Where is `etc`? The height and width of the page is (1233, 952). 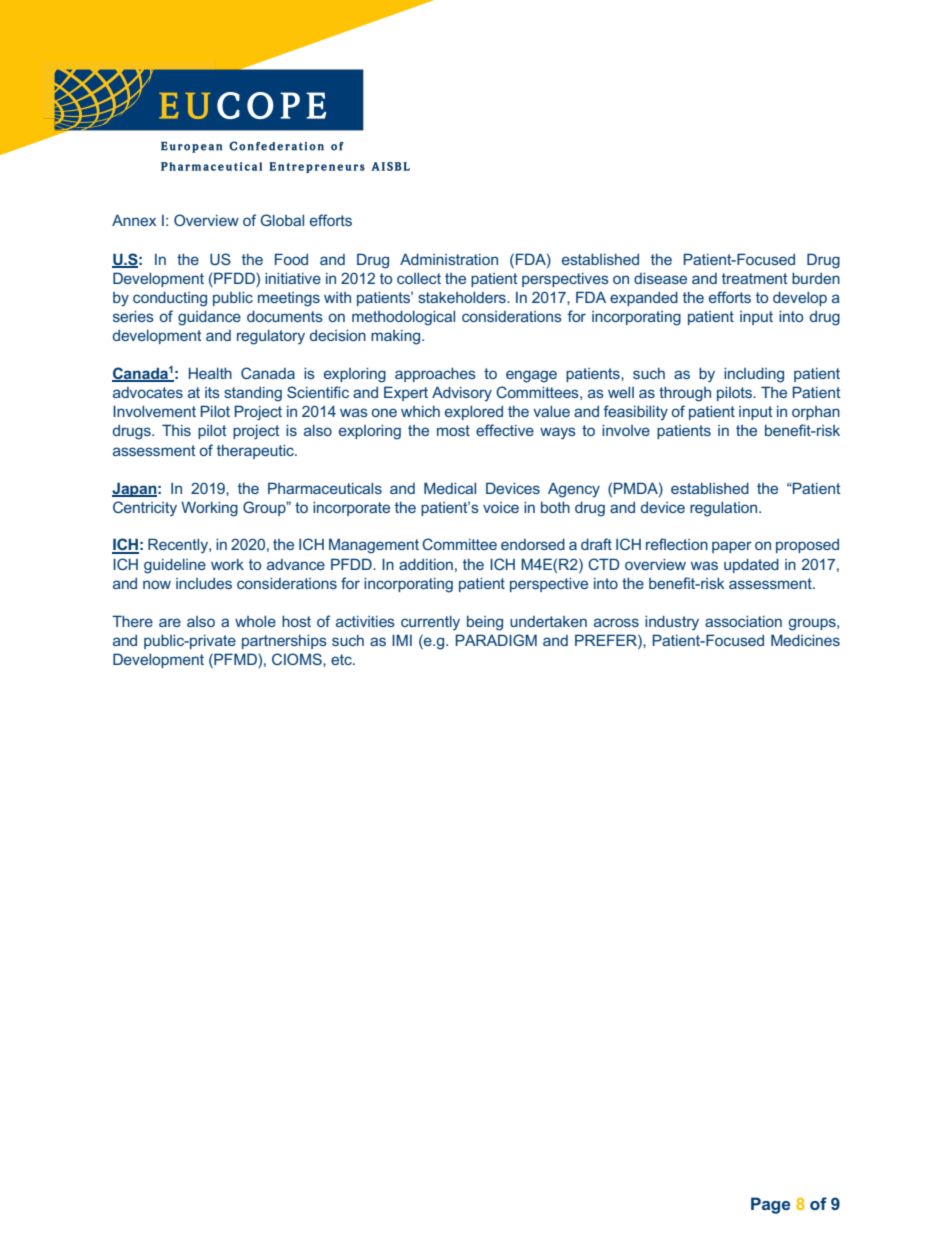
etc is located at coordinates (342, 659).
